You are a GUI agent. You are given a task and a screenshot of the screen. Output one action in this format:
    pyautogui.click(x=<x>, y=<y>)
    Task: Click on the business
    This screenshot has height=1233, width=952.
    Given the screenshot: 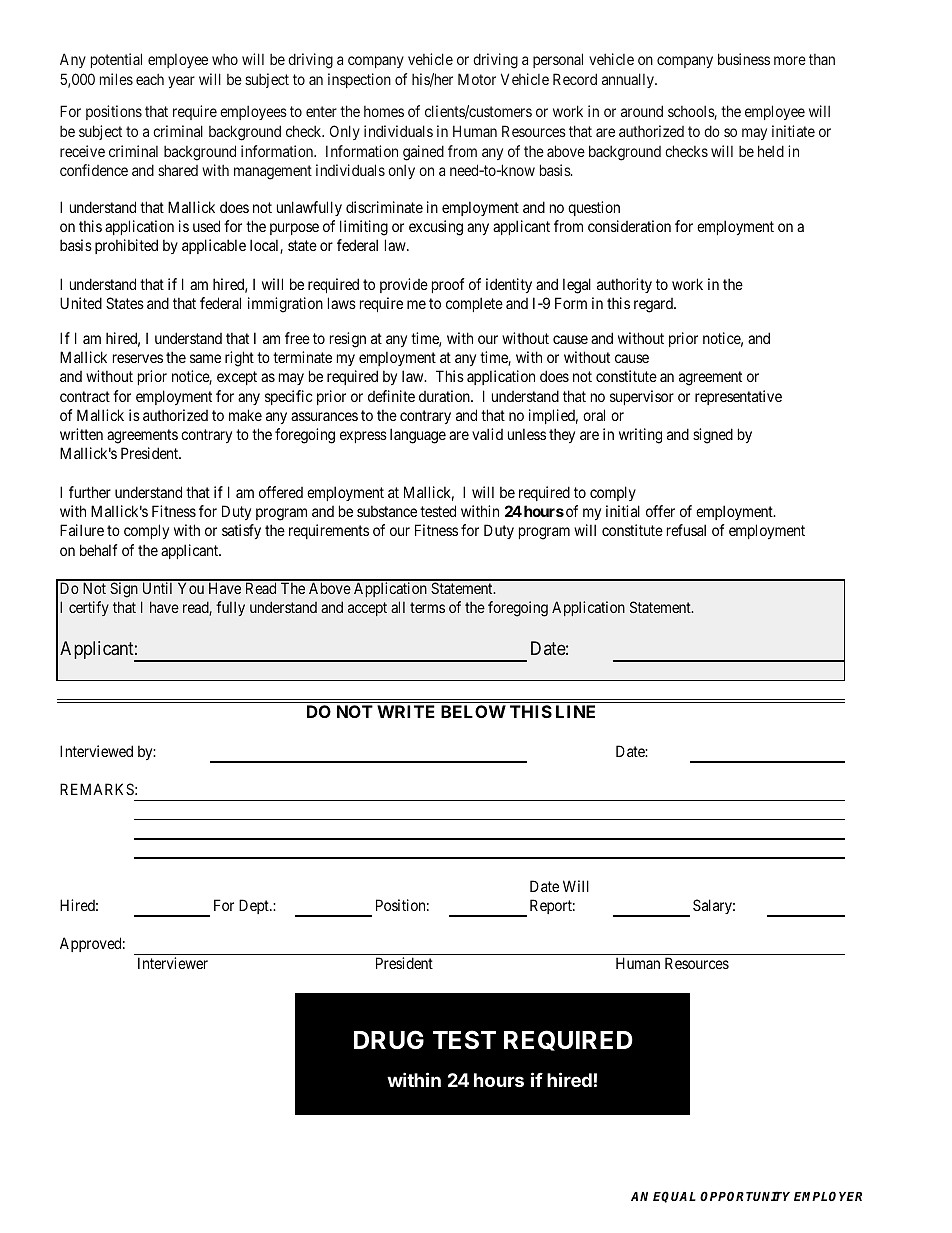 What is the action you would take?
    pyautogui.click(x=744, y=59)
